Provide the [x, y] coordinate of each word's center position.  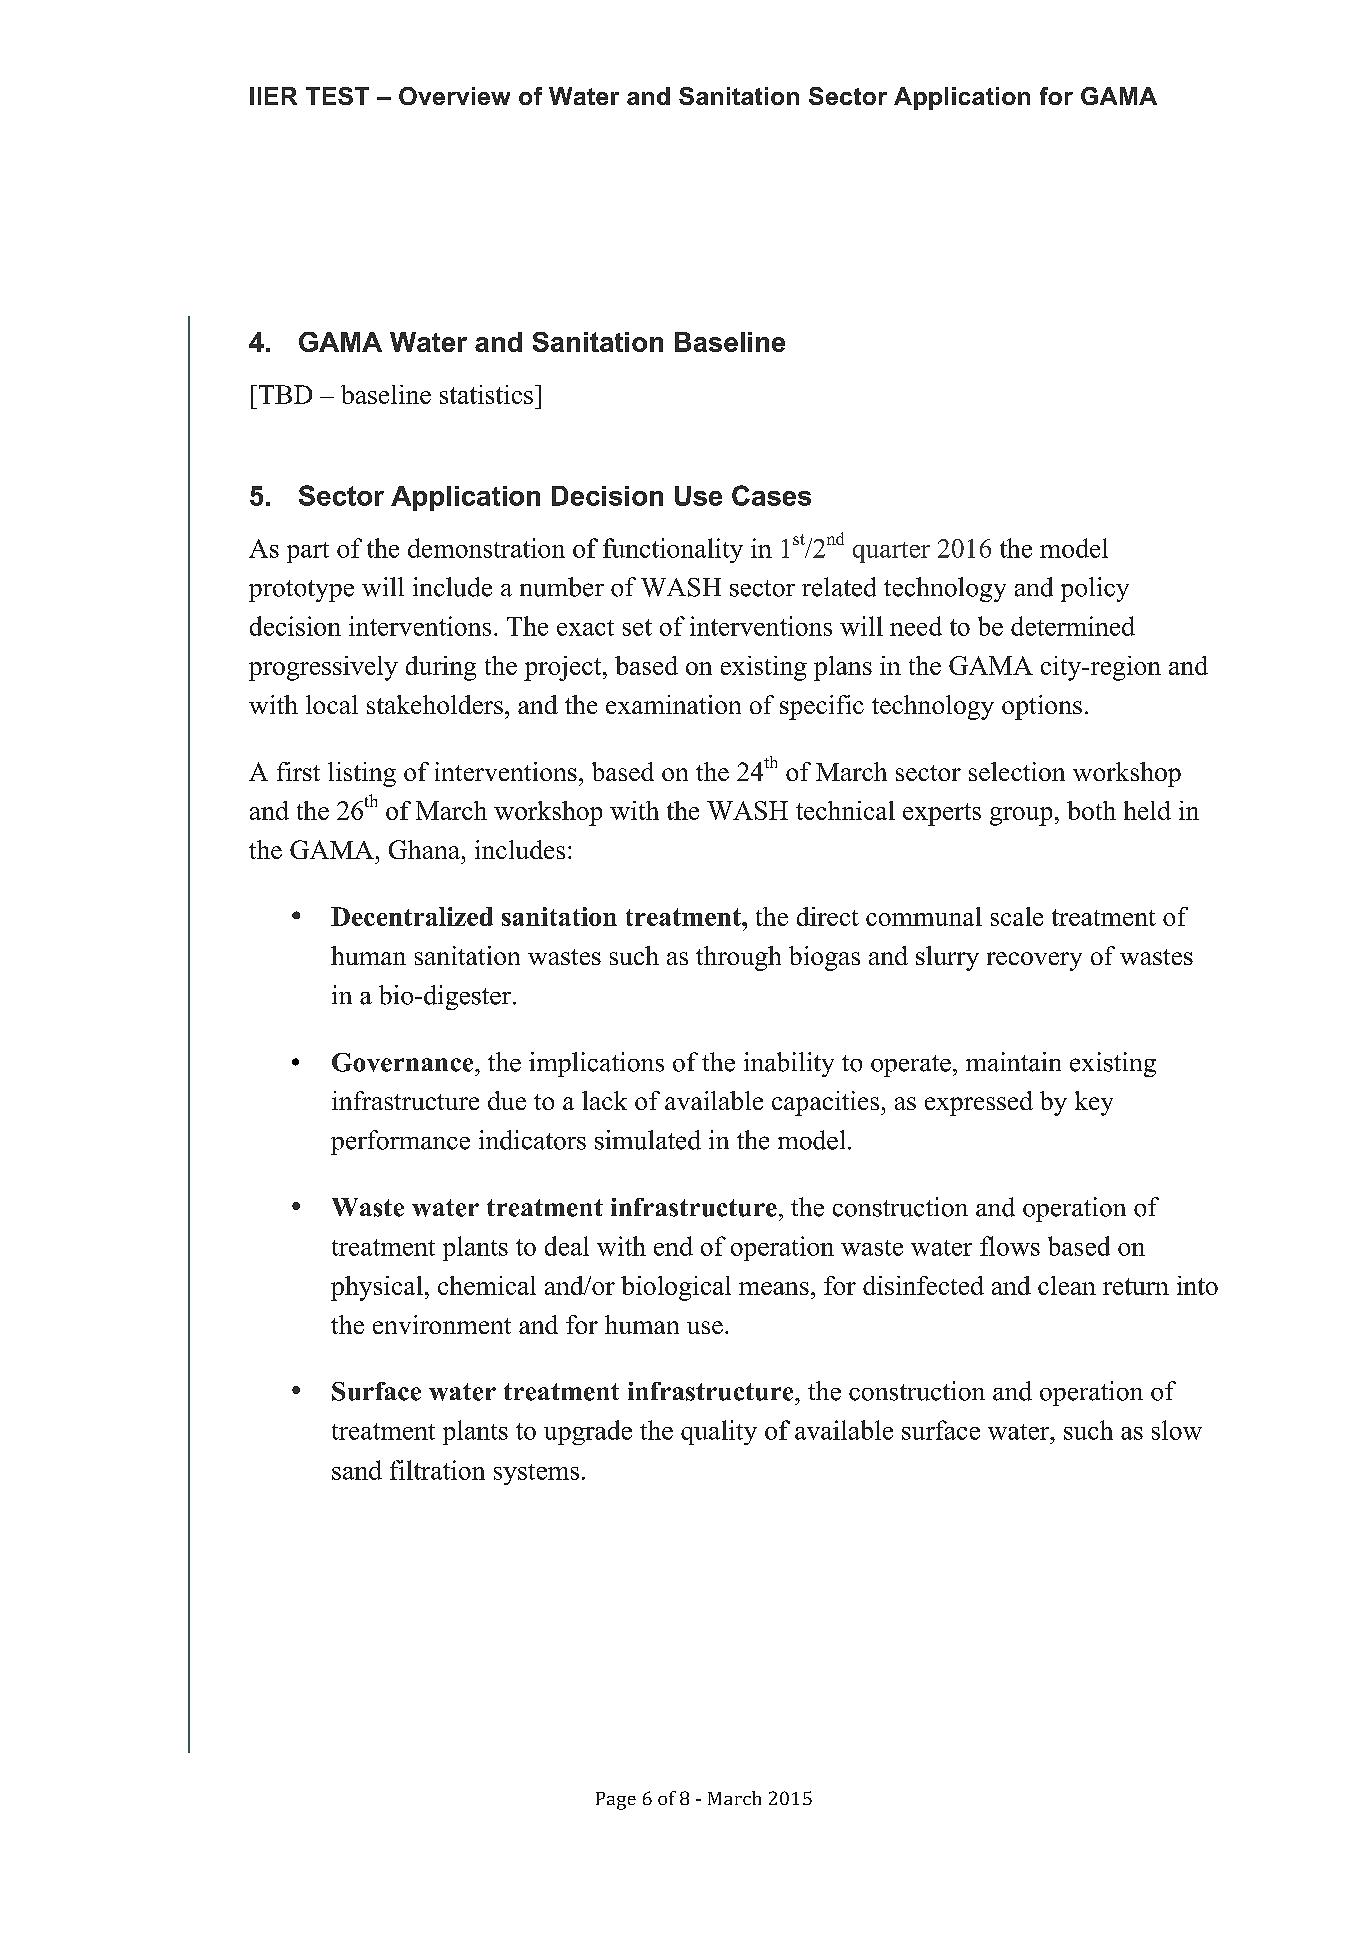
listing [362, 774]
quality [719, 1432]
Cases [771, 495]
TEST [337, 96]
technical [845, 810]
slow [1177, 1430]
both [1091, 810]
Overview [454, 96]
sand [357, 1470]
